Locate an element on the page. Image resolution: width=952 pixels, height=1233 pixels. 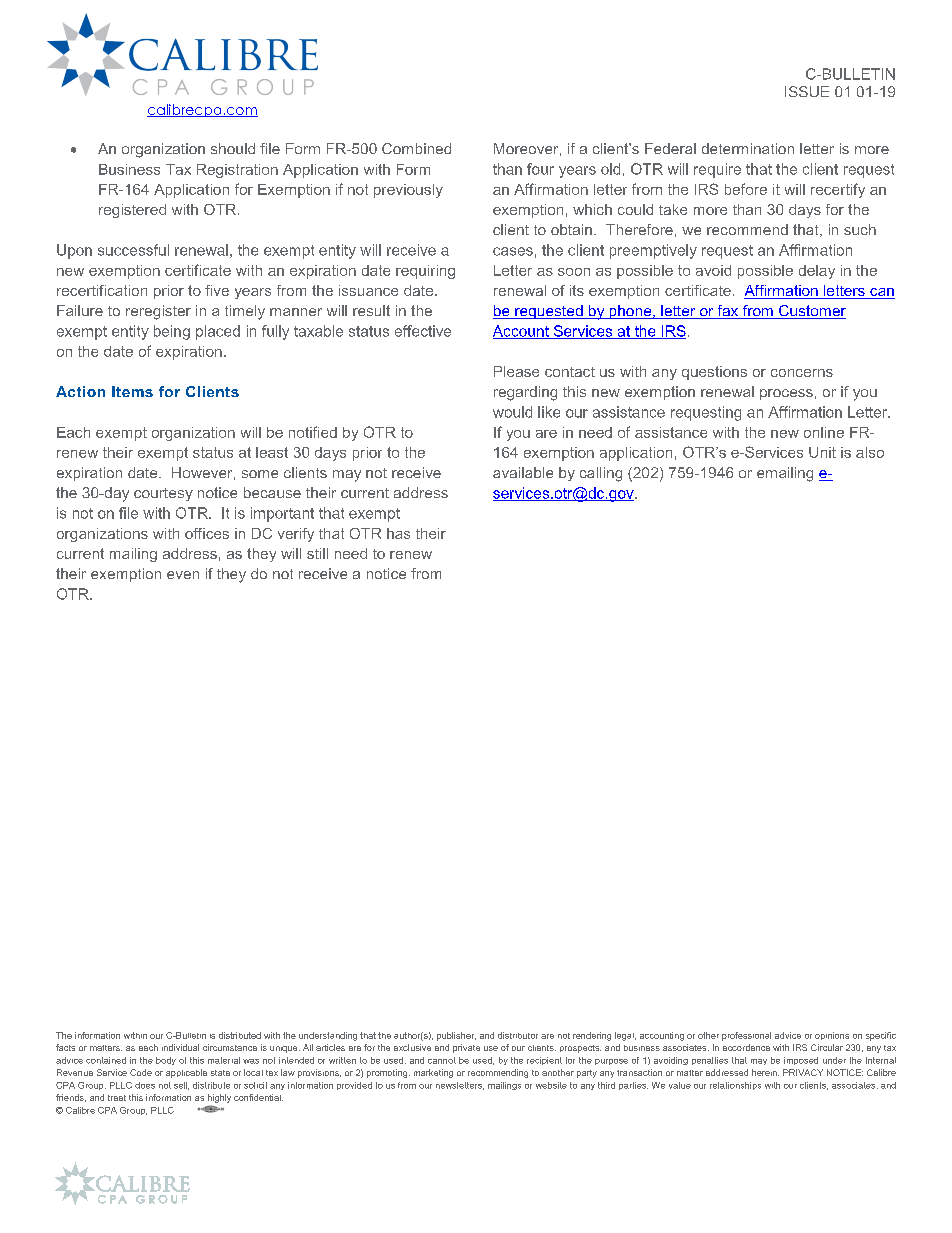
herein is located at coordinates (765, 1072).
